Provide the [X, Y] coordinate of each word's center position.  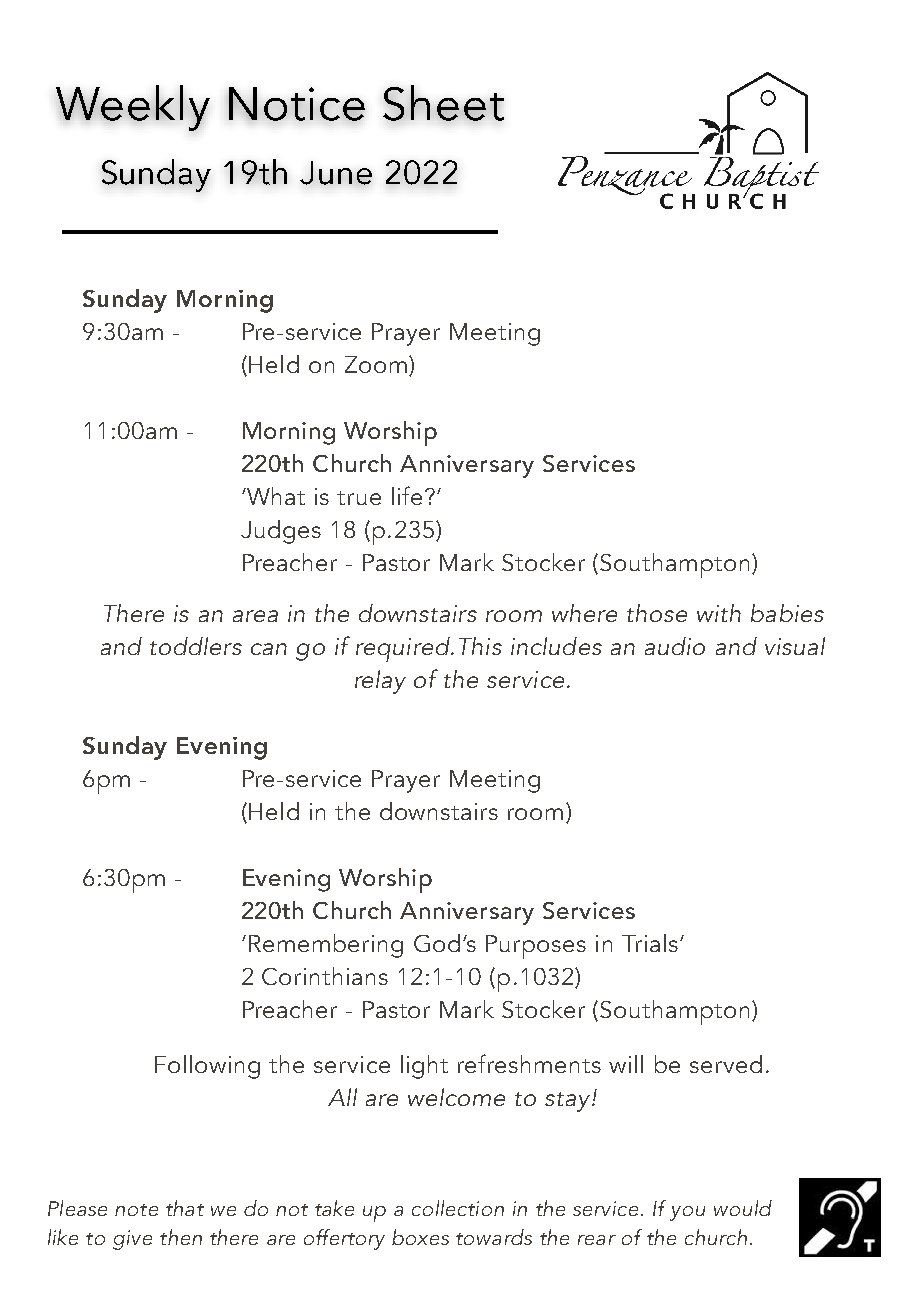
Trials [650, 943]
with [719, 613]
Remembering [326, 946]
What [275, 496]
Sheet [443, 103]
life [407, 495]
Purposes [536, 947]
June [336, 173]
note [136, 1210]
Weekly [133, 108]
